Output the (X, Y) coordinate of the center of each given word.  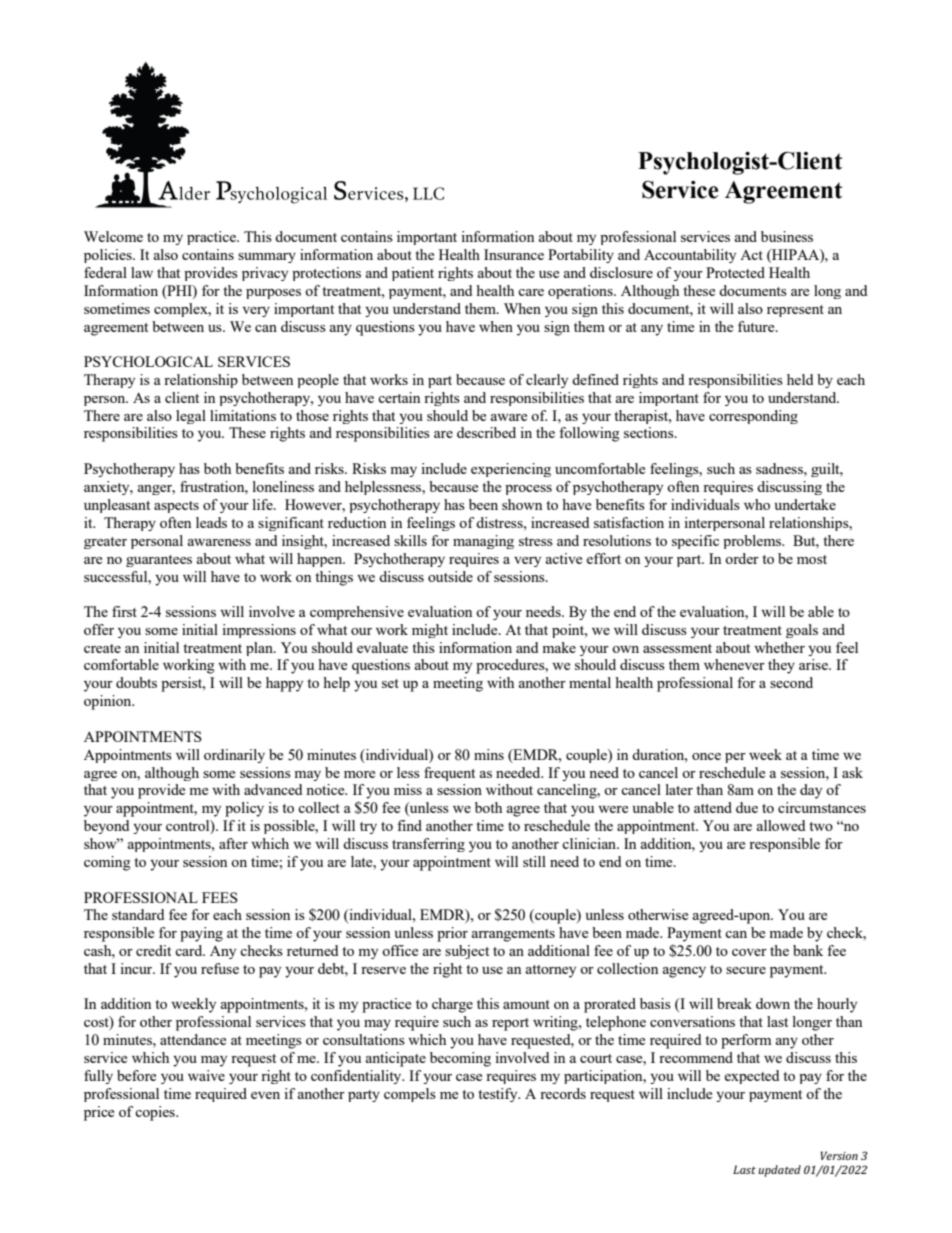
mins (489, 754)
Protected (735, 272)
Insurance (514, 254)
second (791, 682)
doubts (136, 682)
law (142, 272)
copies (156, 1113)
